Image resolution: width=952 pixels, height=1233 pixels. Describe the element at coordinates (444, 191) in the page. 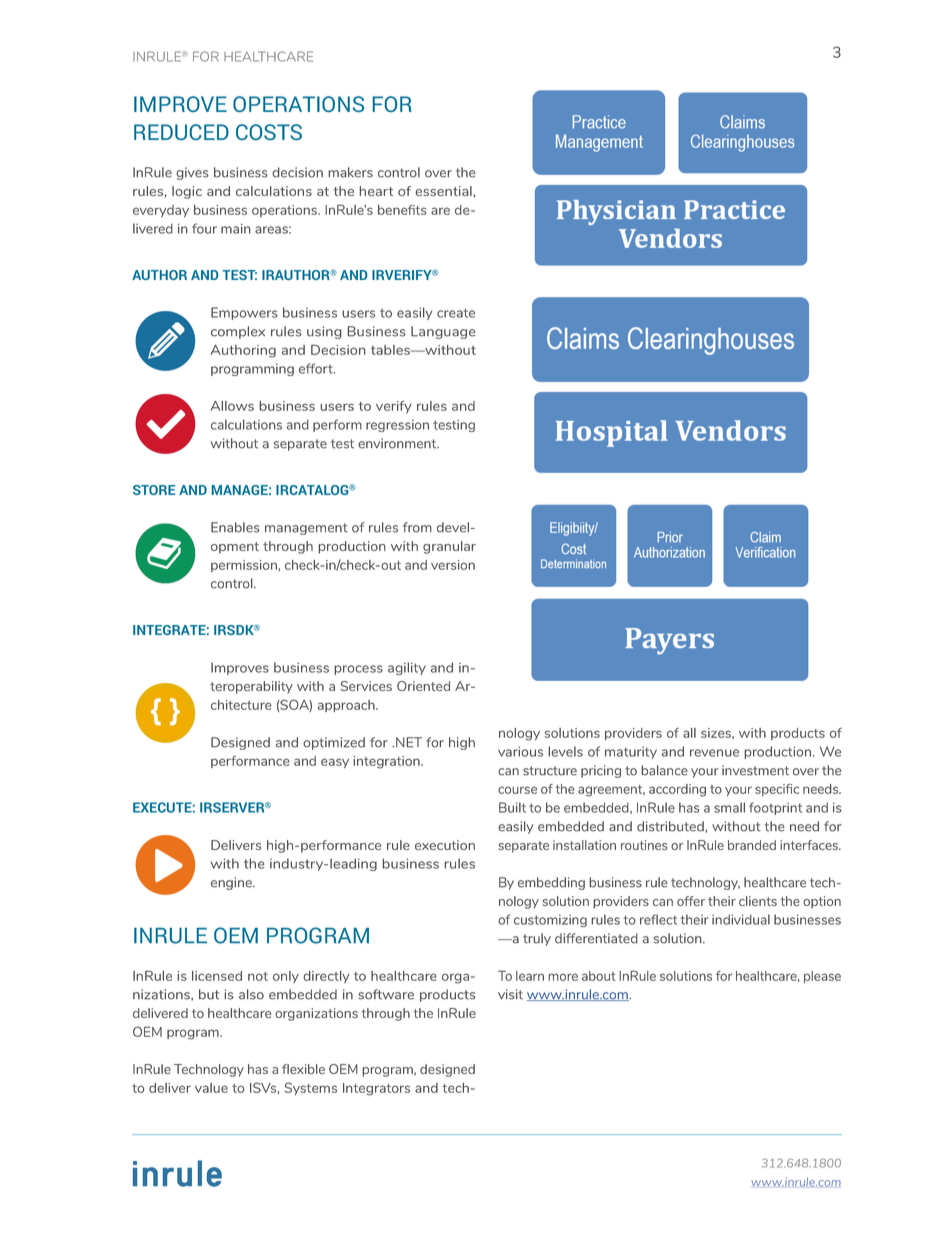

I see `essential` at that location.
